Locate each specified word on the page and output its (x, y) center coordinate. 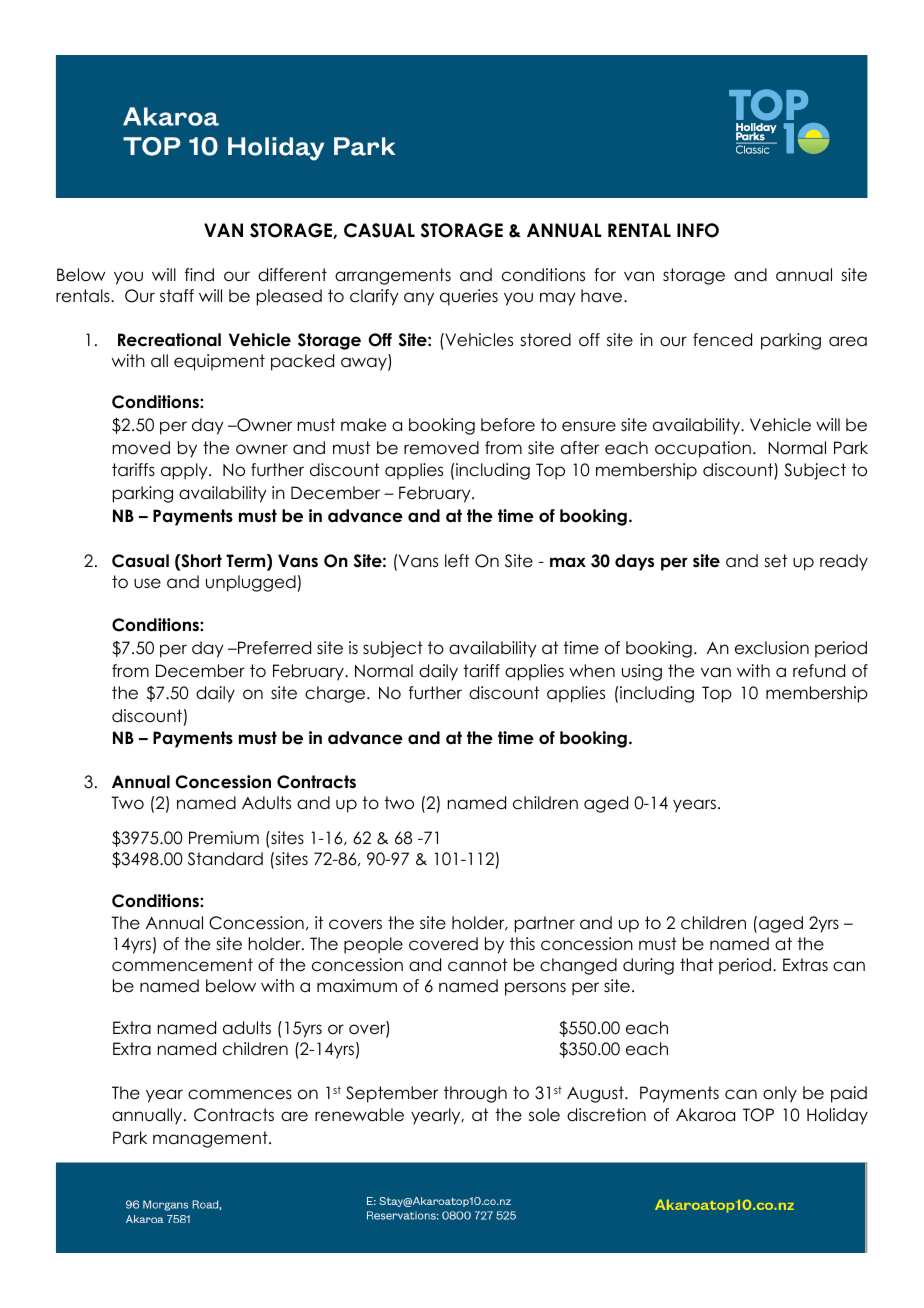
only (780, 1094)
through (475, 1094)
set (775, 561)
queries (469, 297)
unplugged (251, 583)
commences (240, 1094)
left (457, 561)
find (199, 274)
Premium (224, 838)
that (696, 965)
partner (545, 924)
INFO (698, 230)
